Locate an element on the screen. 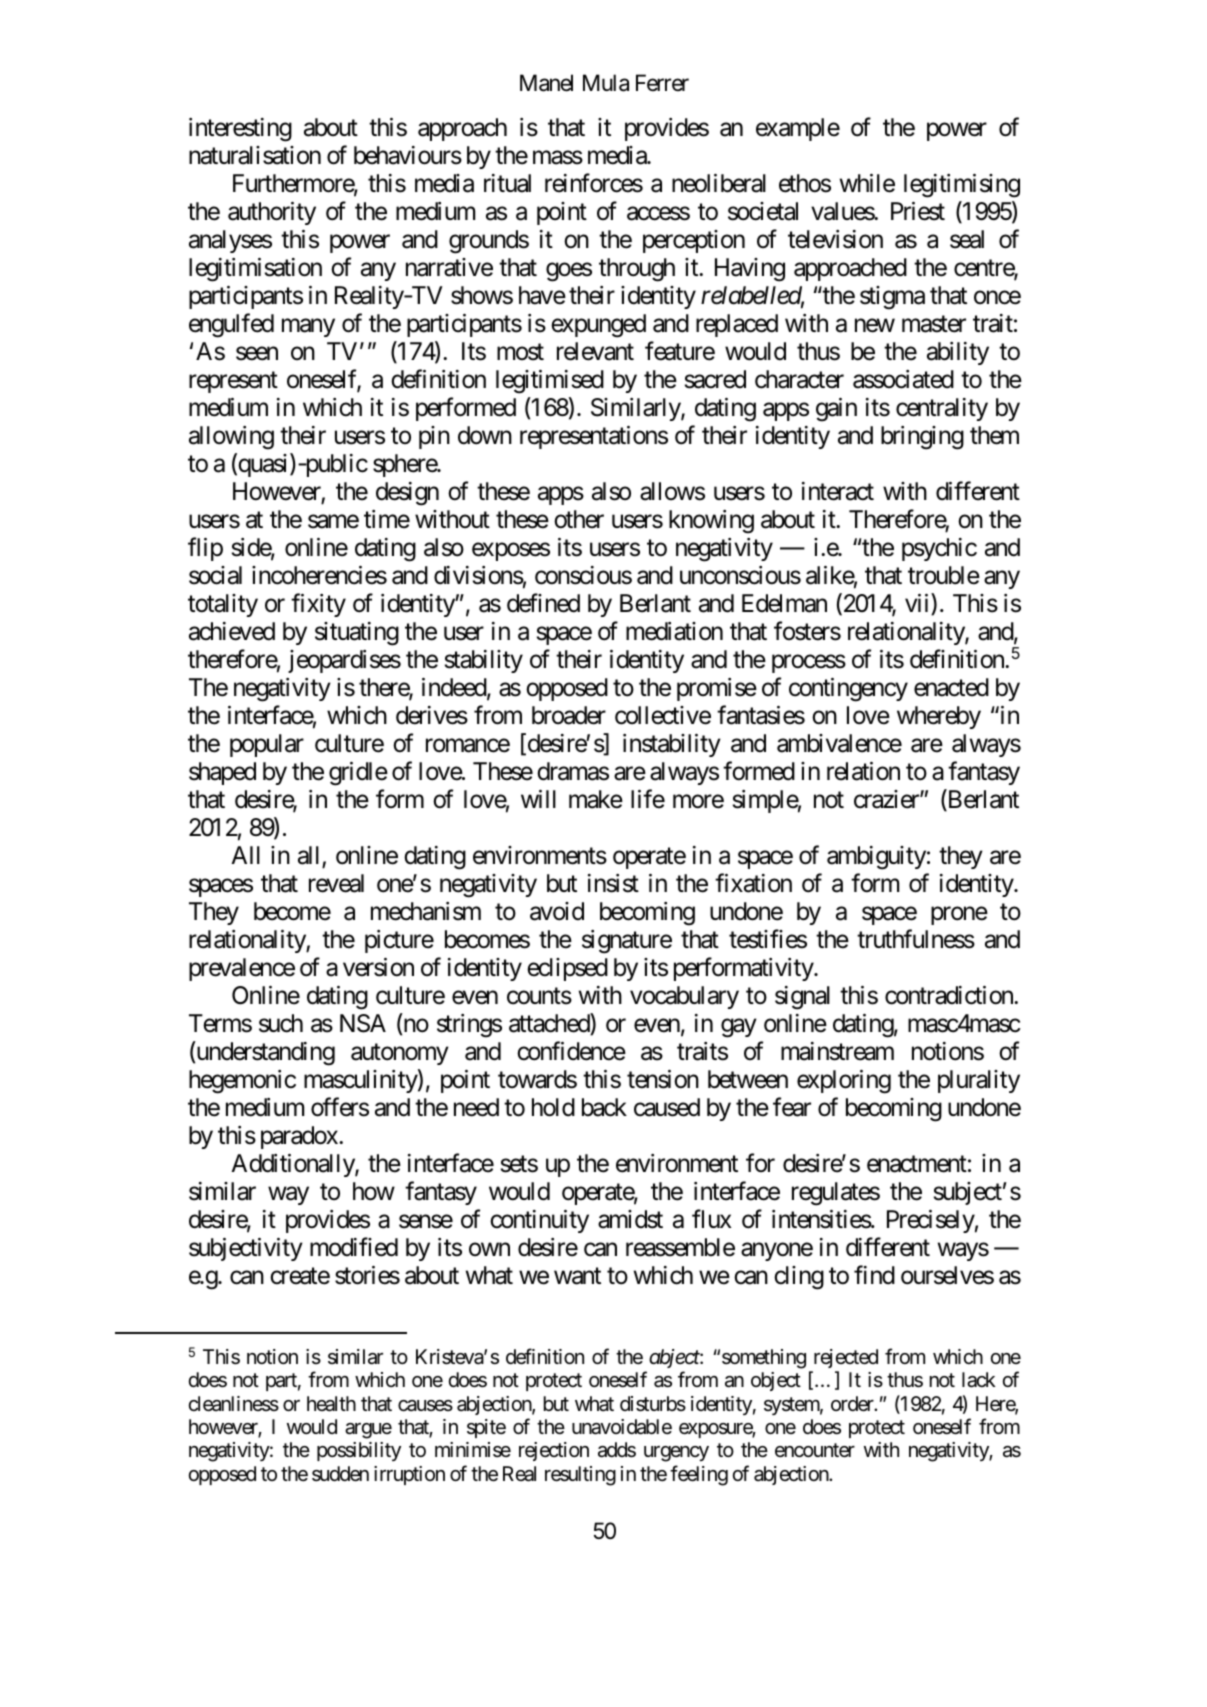  resulting is located at coordinates (580, 1476).
